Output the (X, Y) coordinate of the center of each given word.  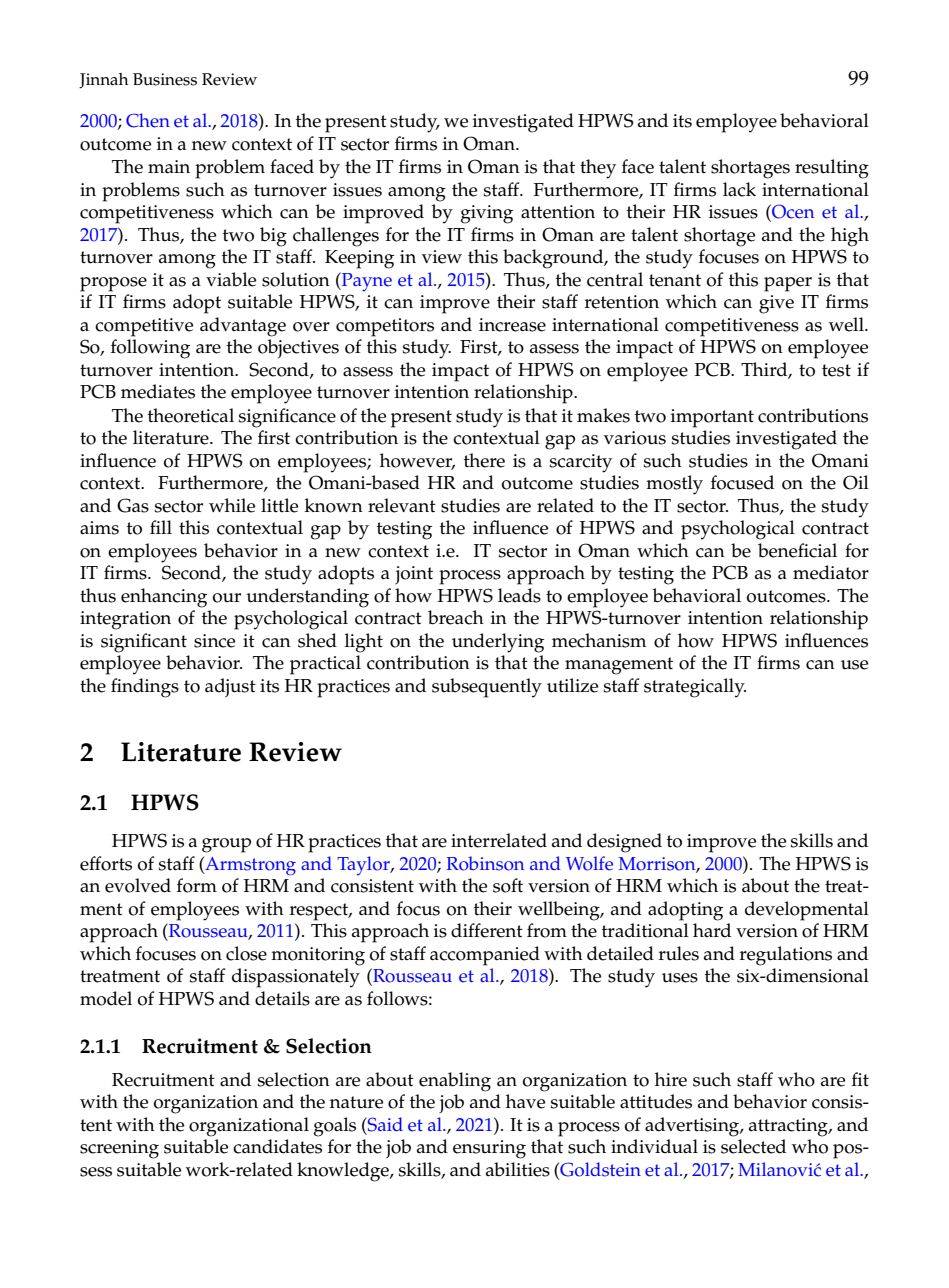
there (484, 460)
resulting (832, 169)
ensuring (489, 1149)
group (226, 845)
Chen (148, 120)
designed (624, 843)
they (598, 169)
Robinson (485, 863)
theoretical (191, 415)
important (712, 418)
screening (119, 1149)
